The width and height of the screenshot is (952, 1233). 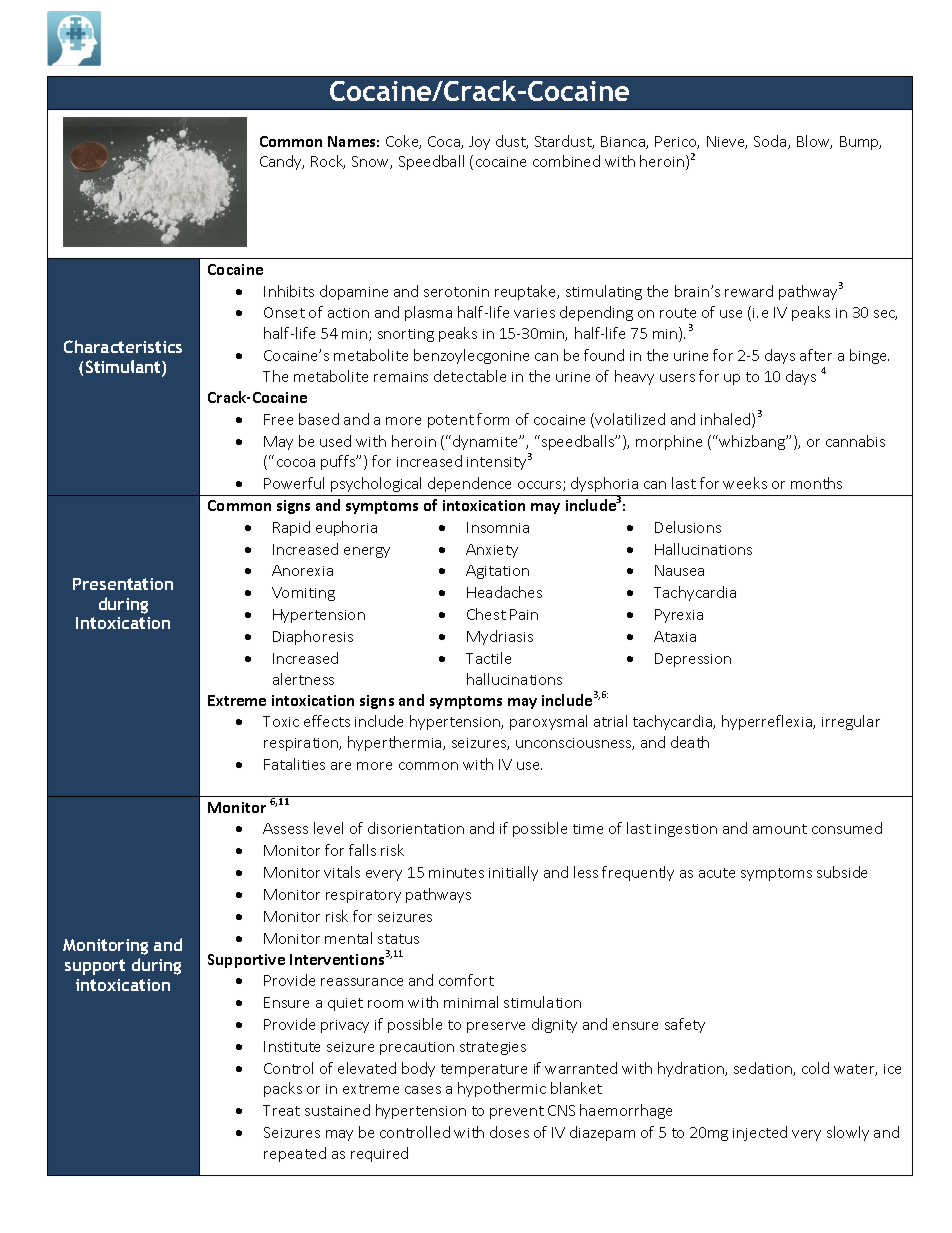 What do you see at coordinates (693, 660) in the screenshot?
I see `Depression` at bounding box center [693, 660].
